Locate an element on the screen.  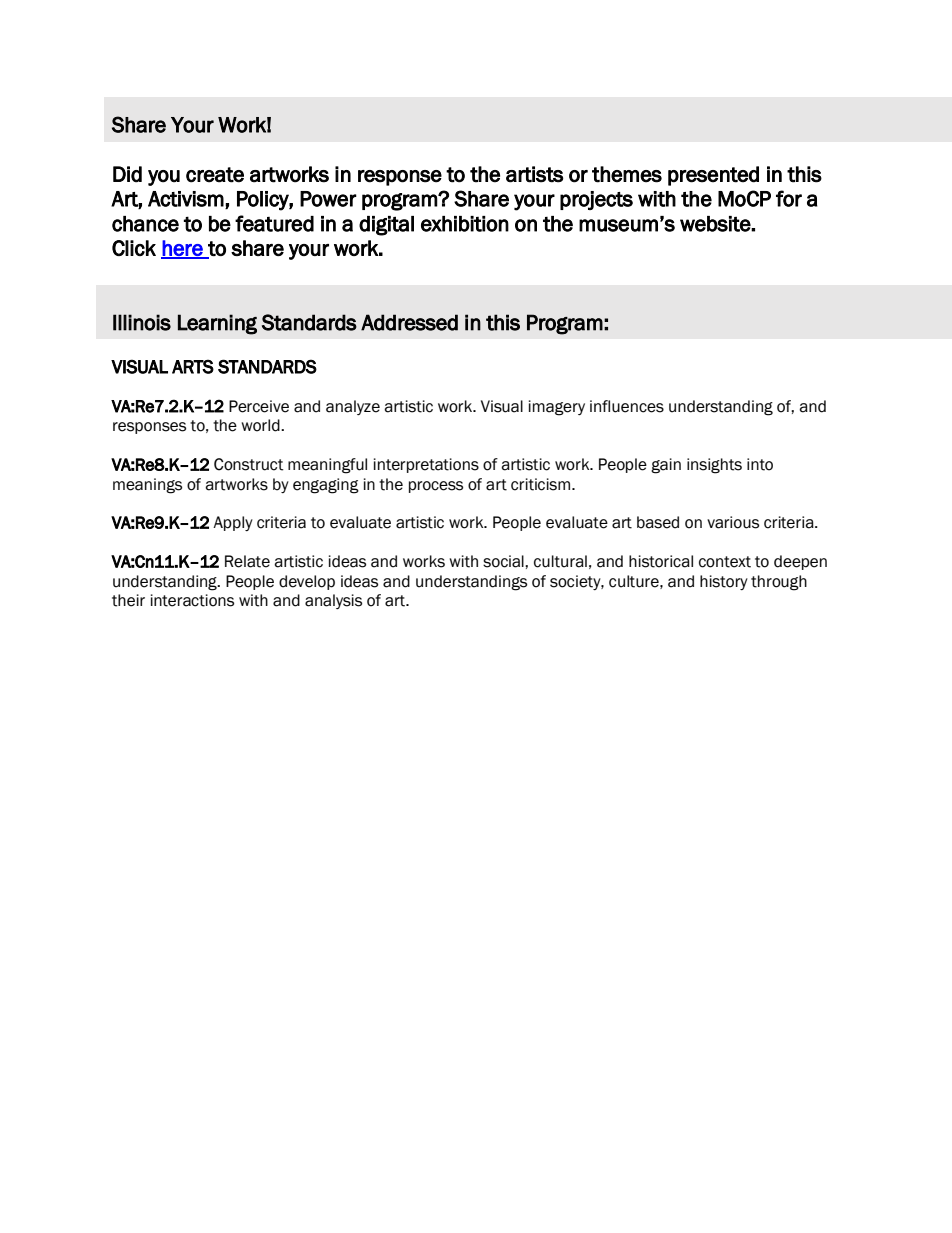
Learning is located at coordinates (217, 324).
